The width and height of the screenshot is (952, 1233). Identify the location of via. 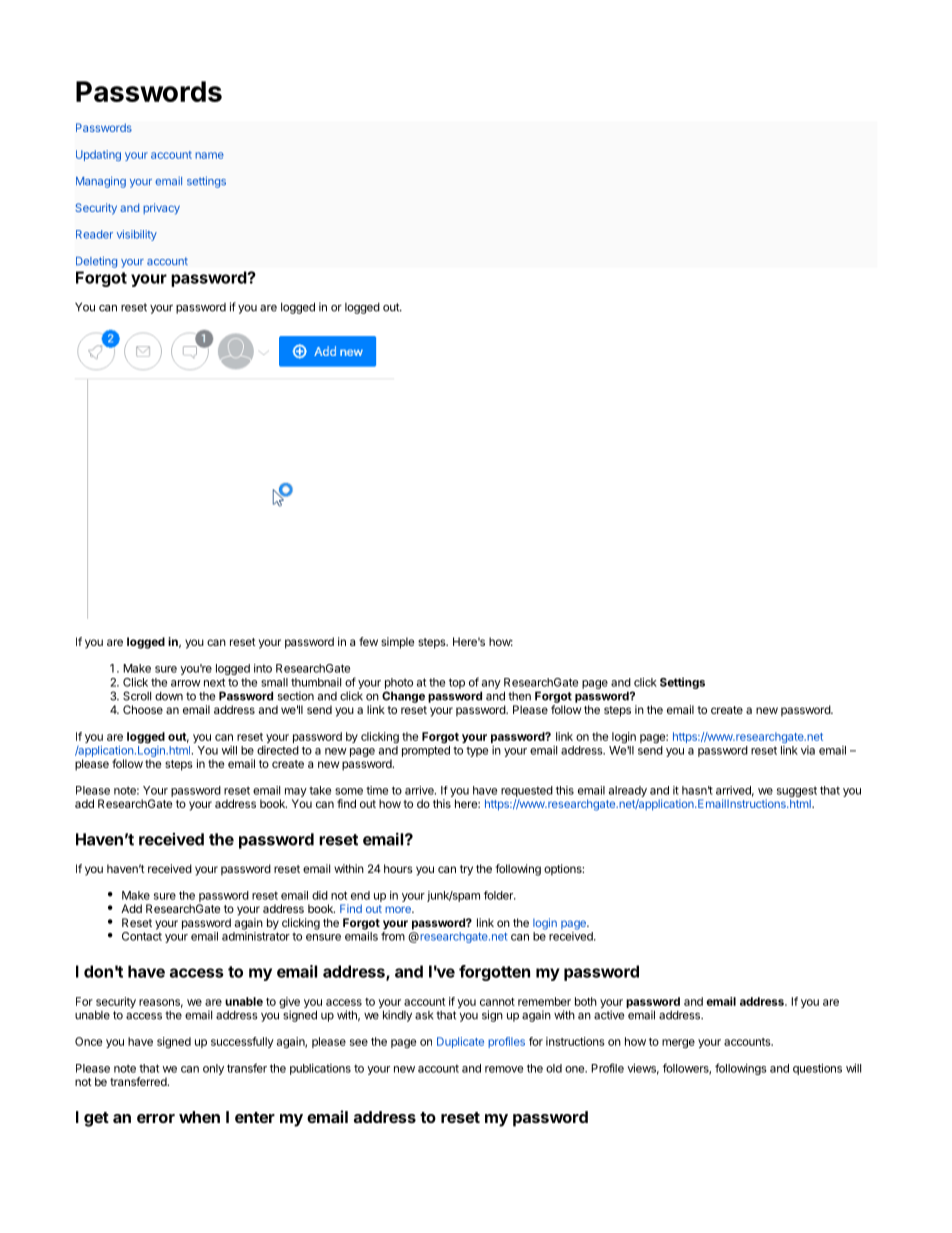
(808, 750).
